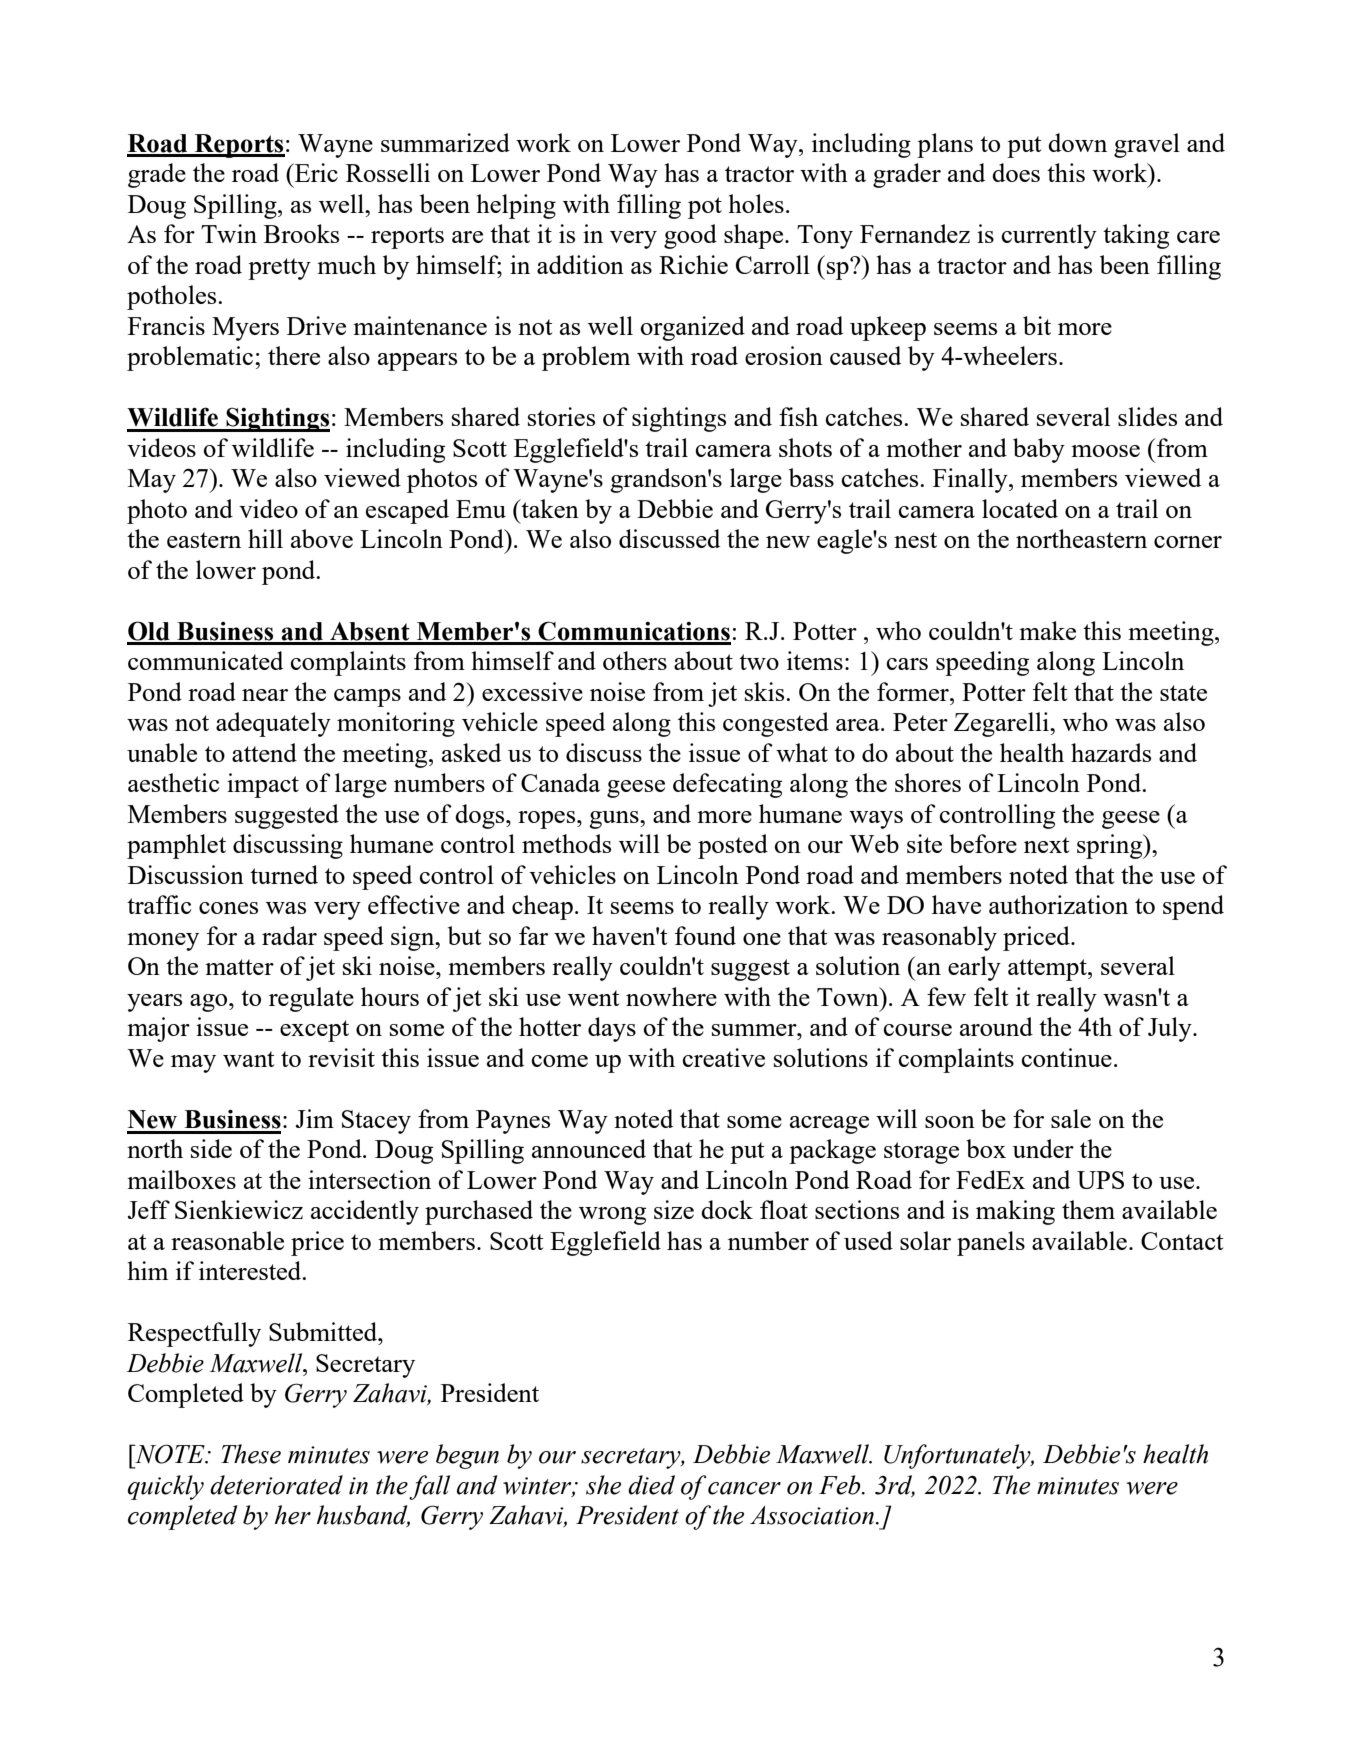 The width and height of the document is (1353, 1751). I want to click on guns, so click(615, 820).
